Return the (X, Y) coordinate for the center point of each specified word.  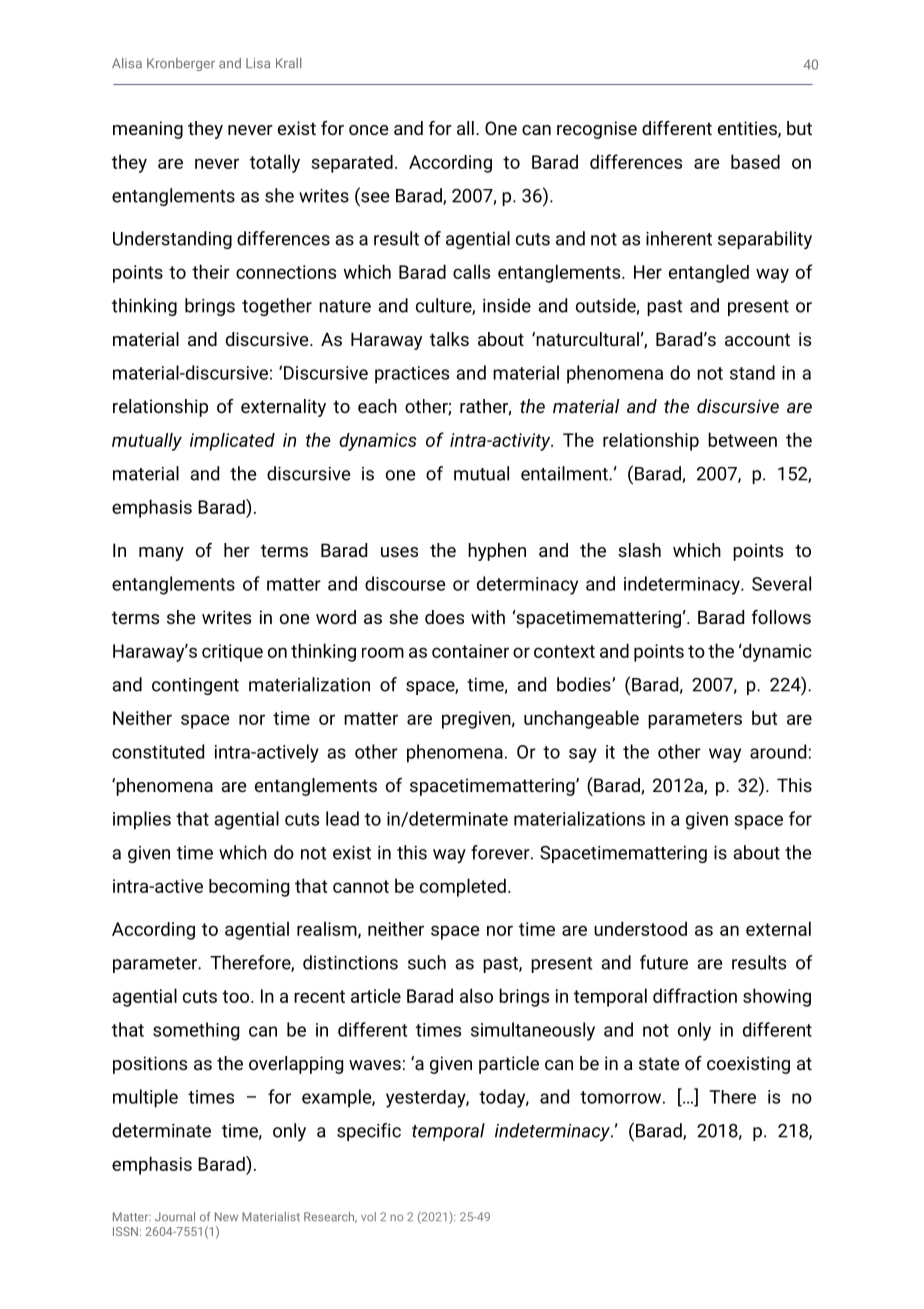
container (470, 651)
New (226, 1216)
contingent (195, 686)
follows (781, 617)
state (659, 1063)
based (755, 161)
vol (368, 1216)
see (375, 197)
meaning (148, 130)
